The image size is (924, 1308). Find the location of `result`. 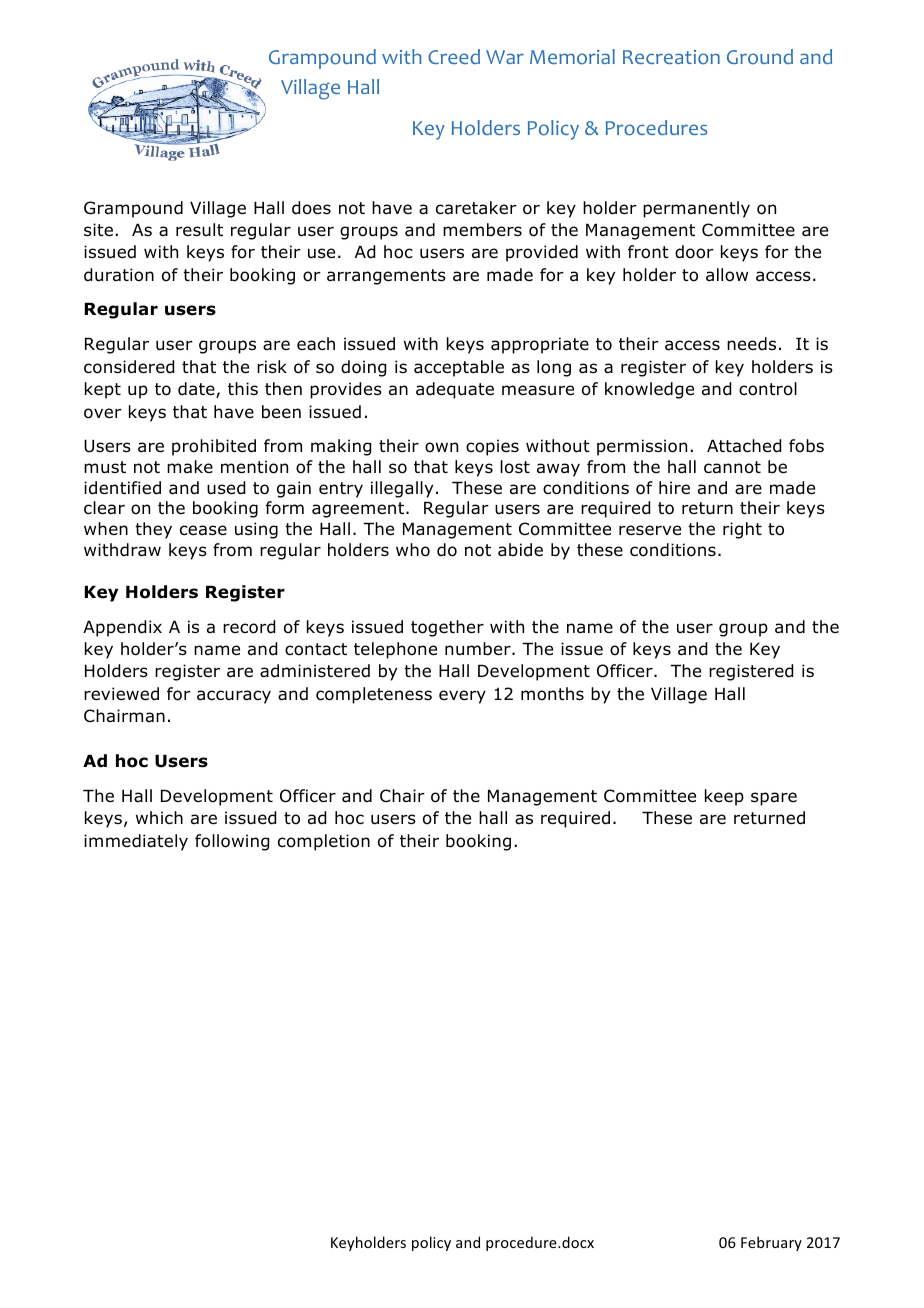

result is located at coordinates (199, 230).
